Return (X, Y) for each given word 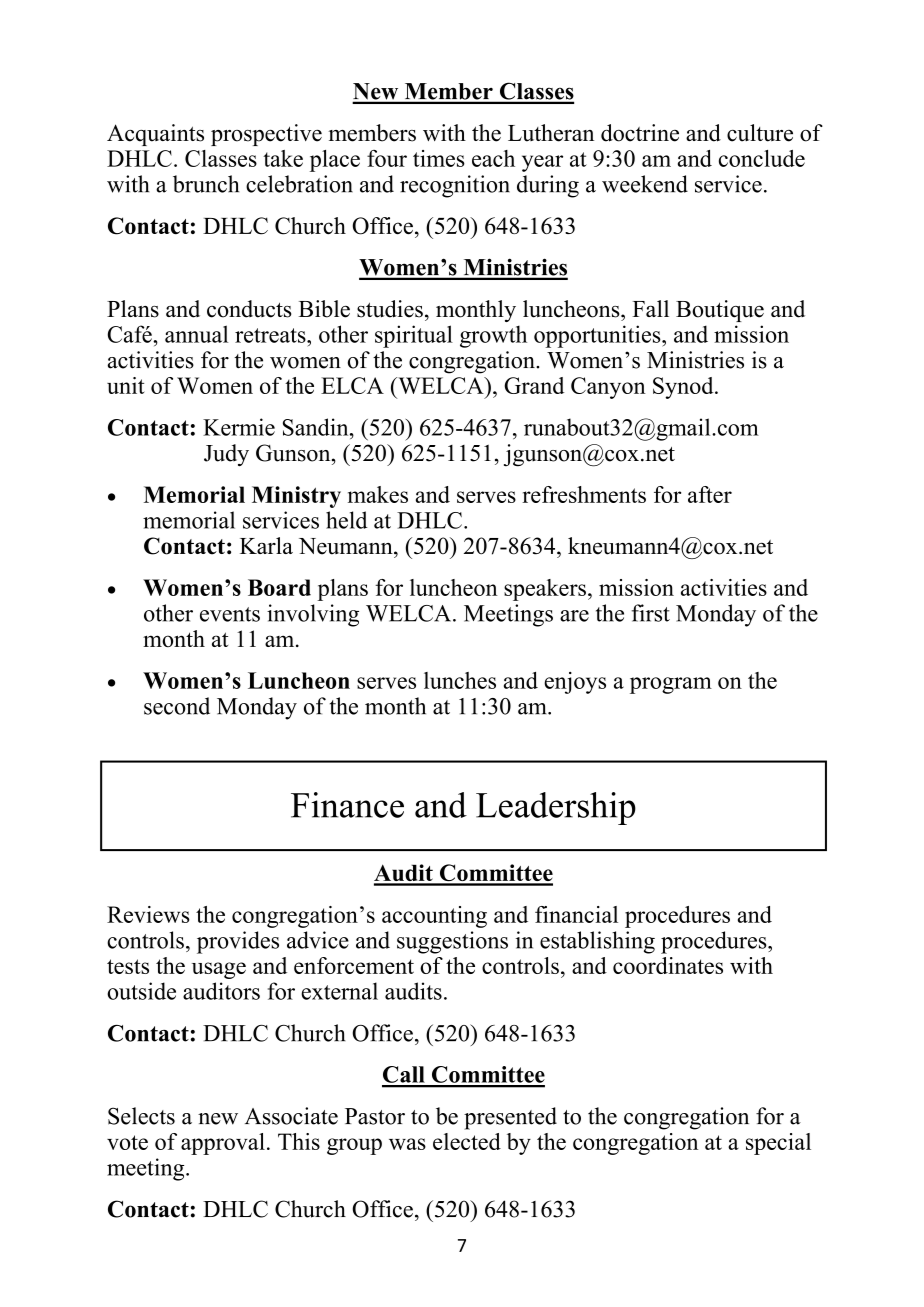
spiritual (414, 336)
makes (378, 494)
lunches (460, 680)
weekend (645, 184)
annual (196, 334)
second (177, 706)
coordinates (668, 965)
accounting (434, 917)
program (671, 685)
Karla (266, 545)
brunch (206, 184)
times (439, 158)
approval (223, 1144)
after (710, 494)
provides (238, 942)
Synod (684, 388)
